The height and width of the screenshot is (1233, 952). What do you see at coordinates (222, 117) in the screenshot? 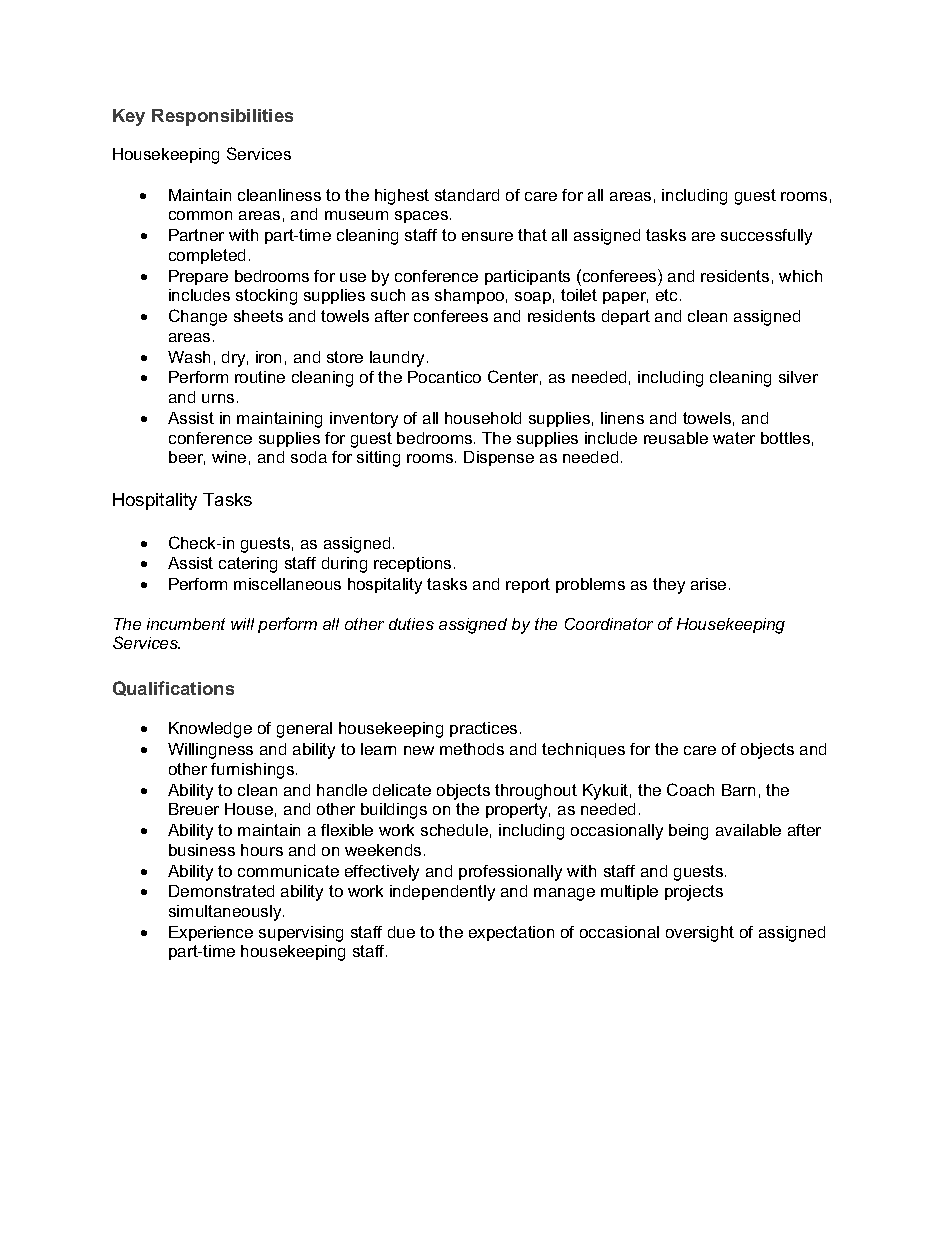
I see `Responsibilities` at bounding box center [222, 117].
